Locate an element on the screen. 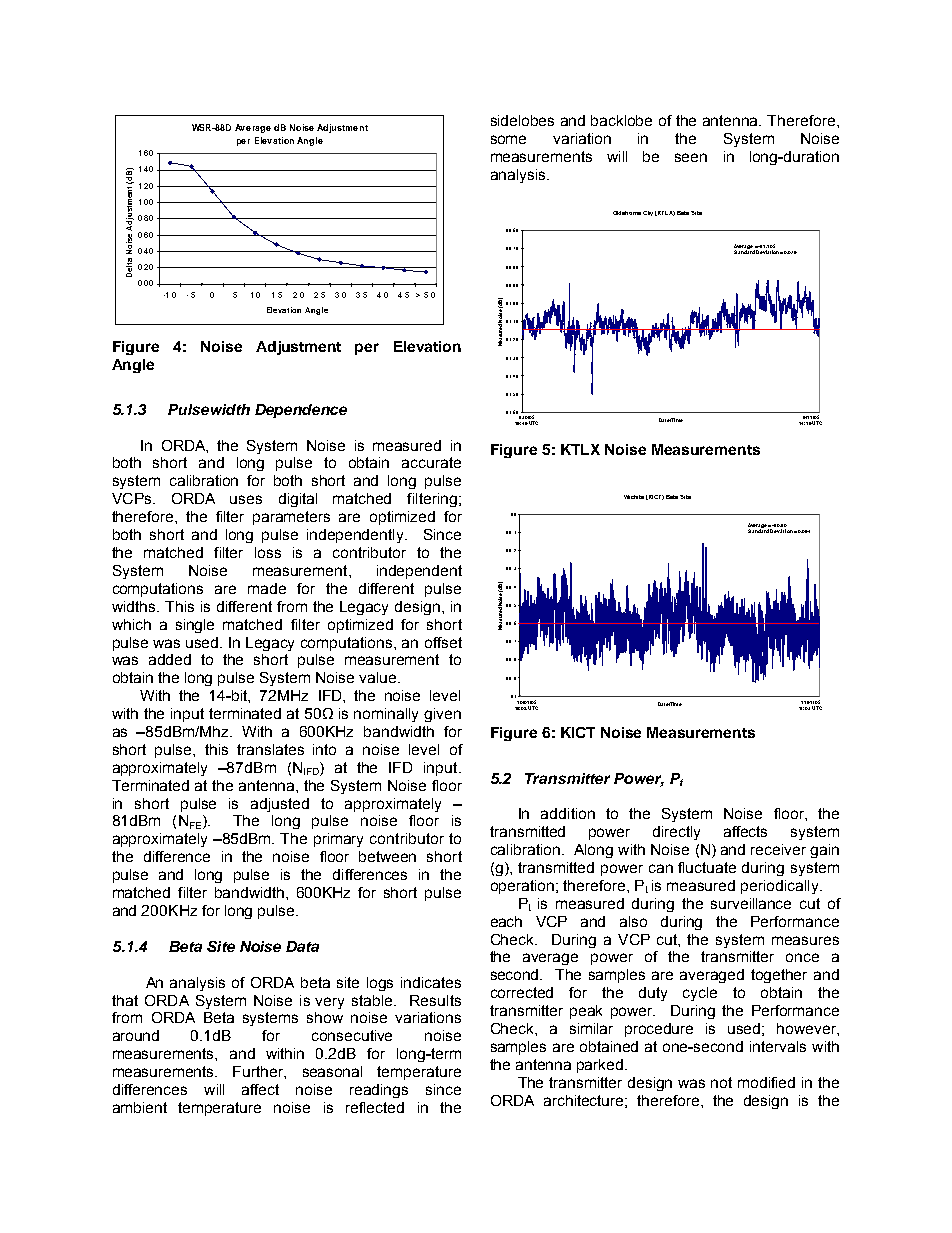  seen is located at coordinates (691, 157).
